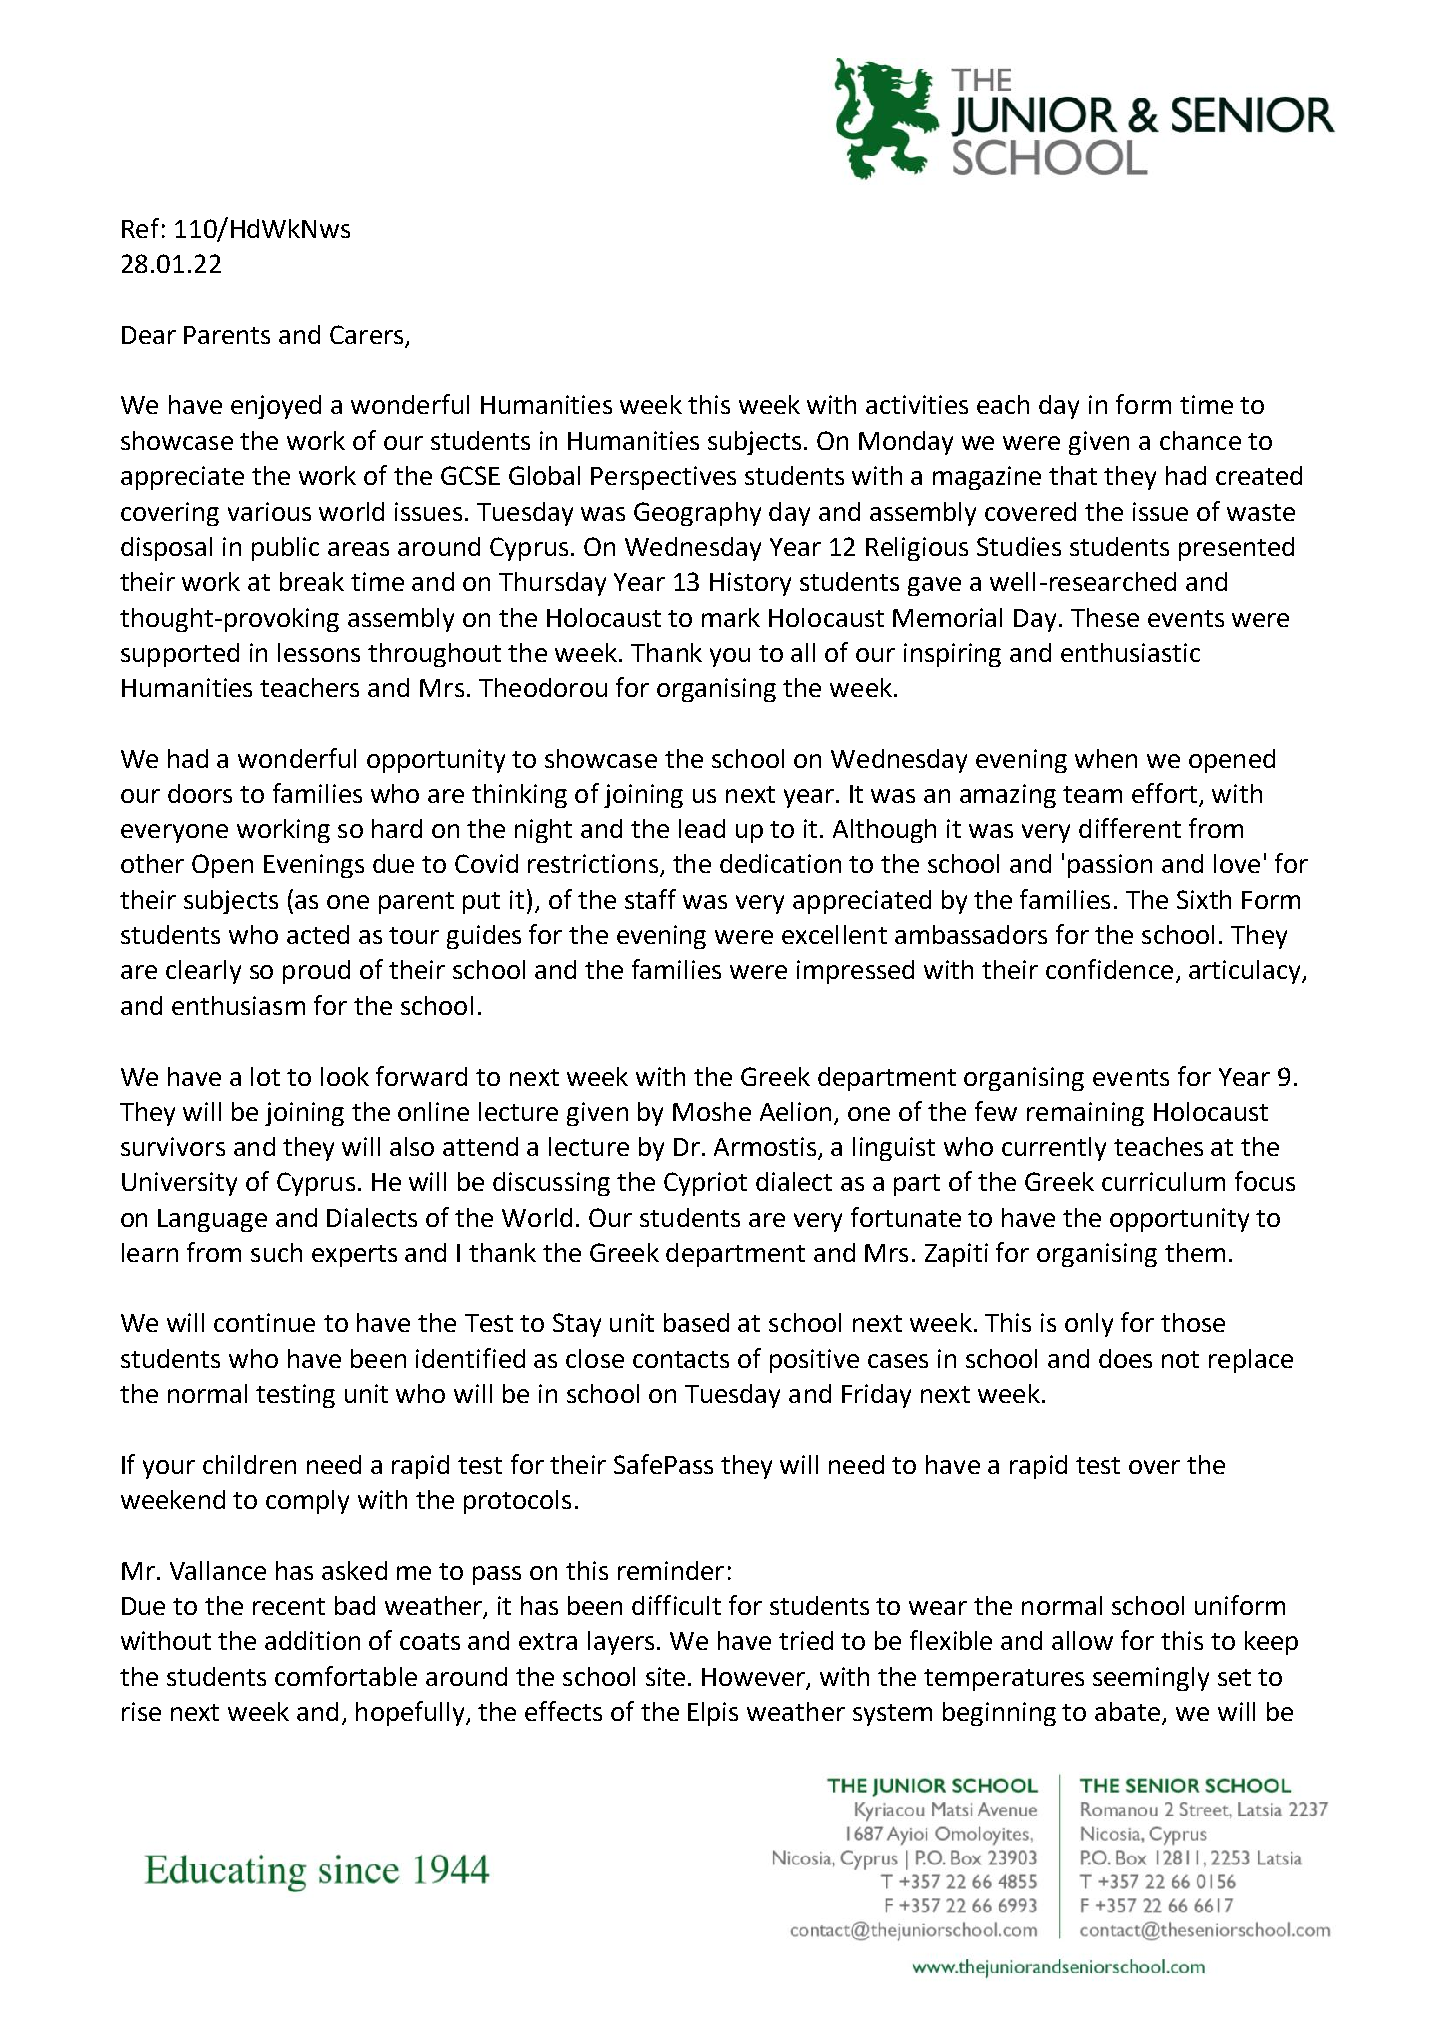 The image size is (1435, 2029). Describe the element at coordinates (705, 1184) in the image. I see `Cypriot` at that location.
